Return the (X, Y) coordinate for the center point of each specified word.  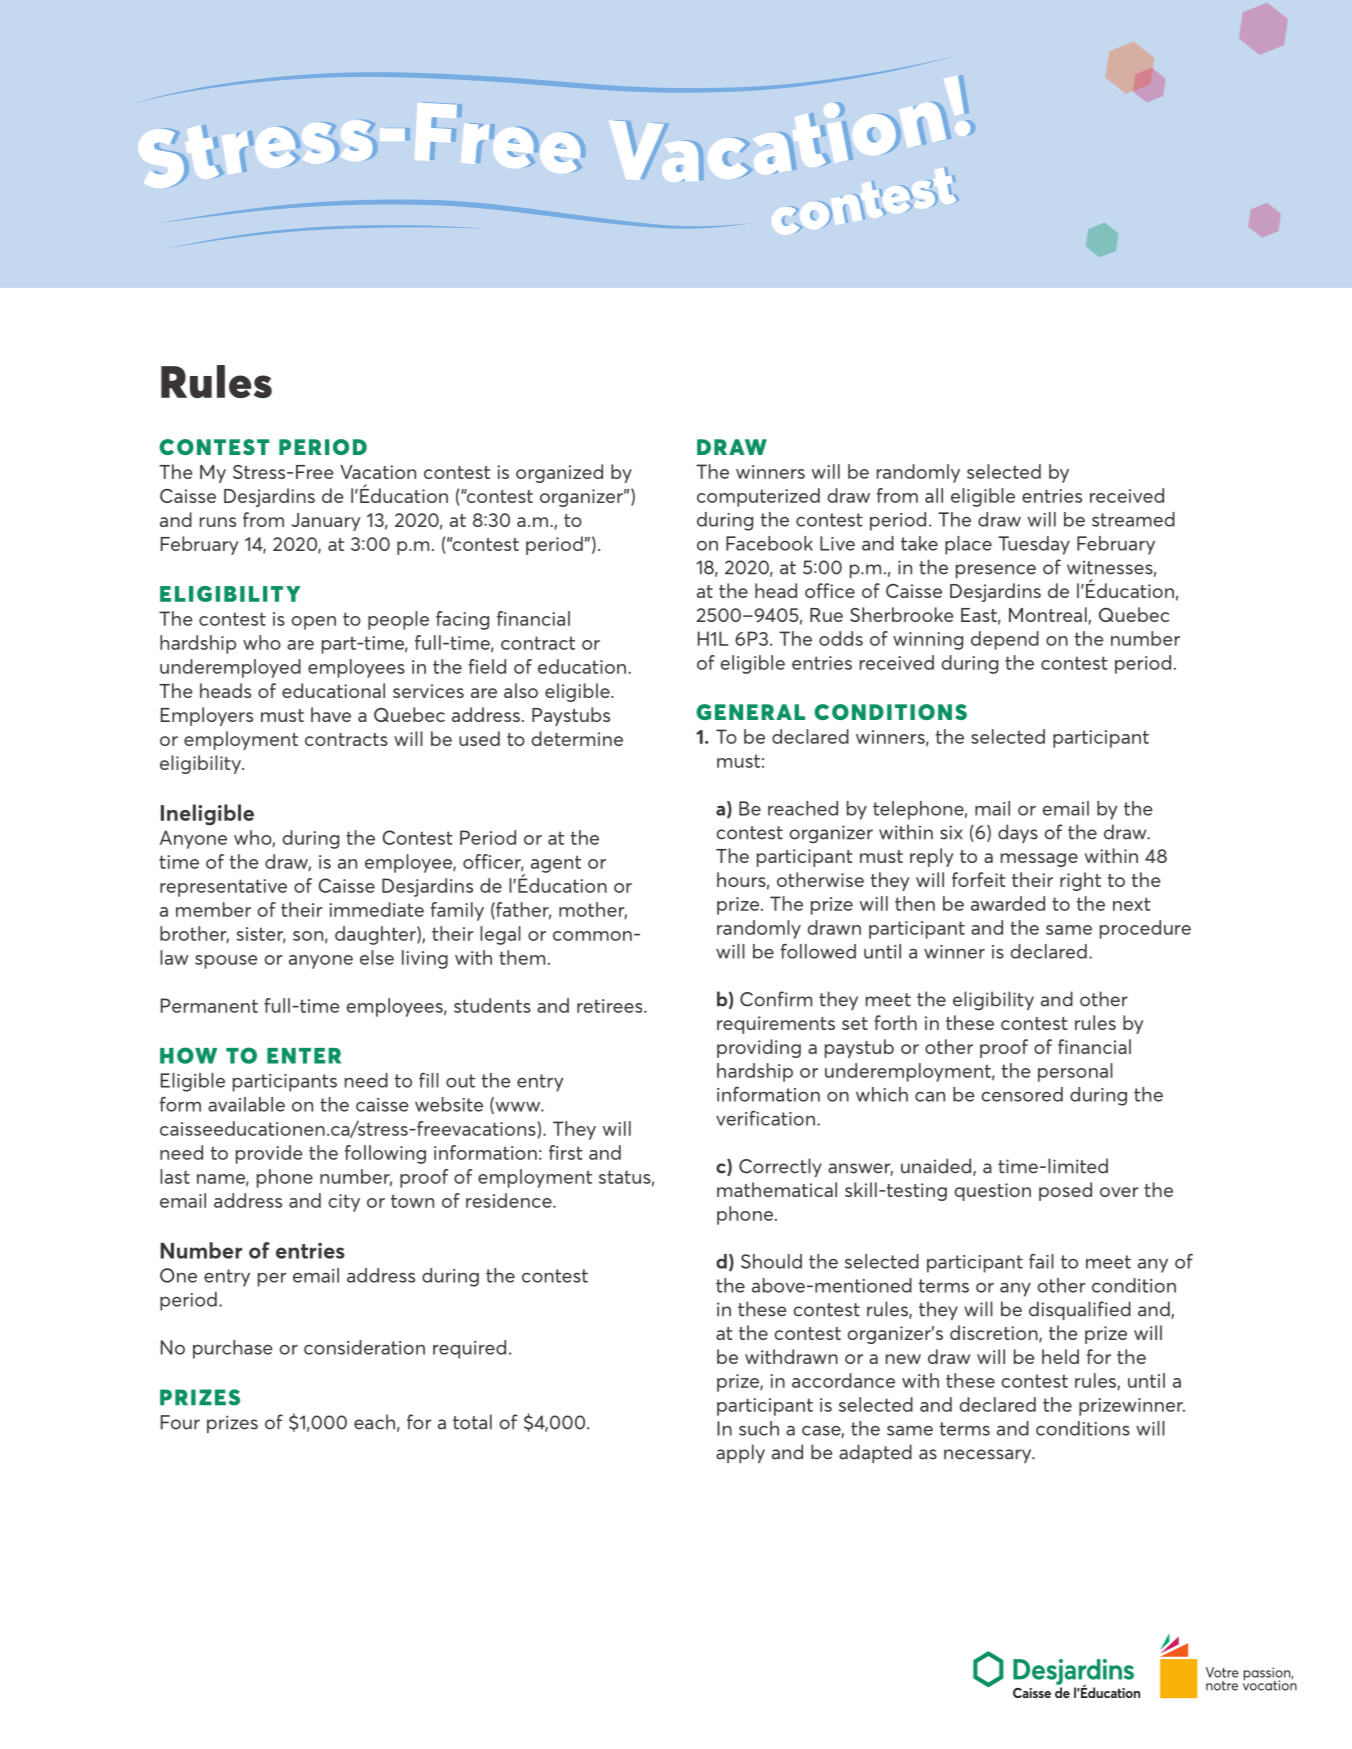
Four (180, 1422)
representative (223, 888)
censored (1022, 1094)
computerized (758, 497)
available (246, 1104)
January (326, 522)
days (1018, 833)
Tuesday (1034, 545)
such (759, 1428)
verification (765, 1118)
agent (556, 864)
